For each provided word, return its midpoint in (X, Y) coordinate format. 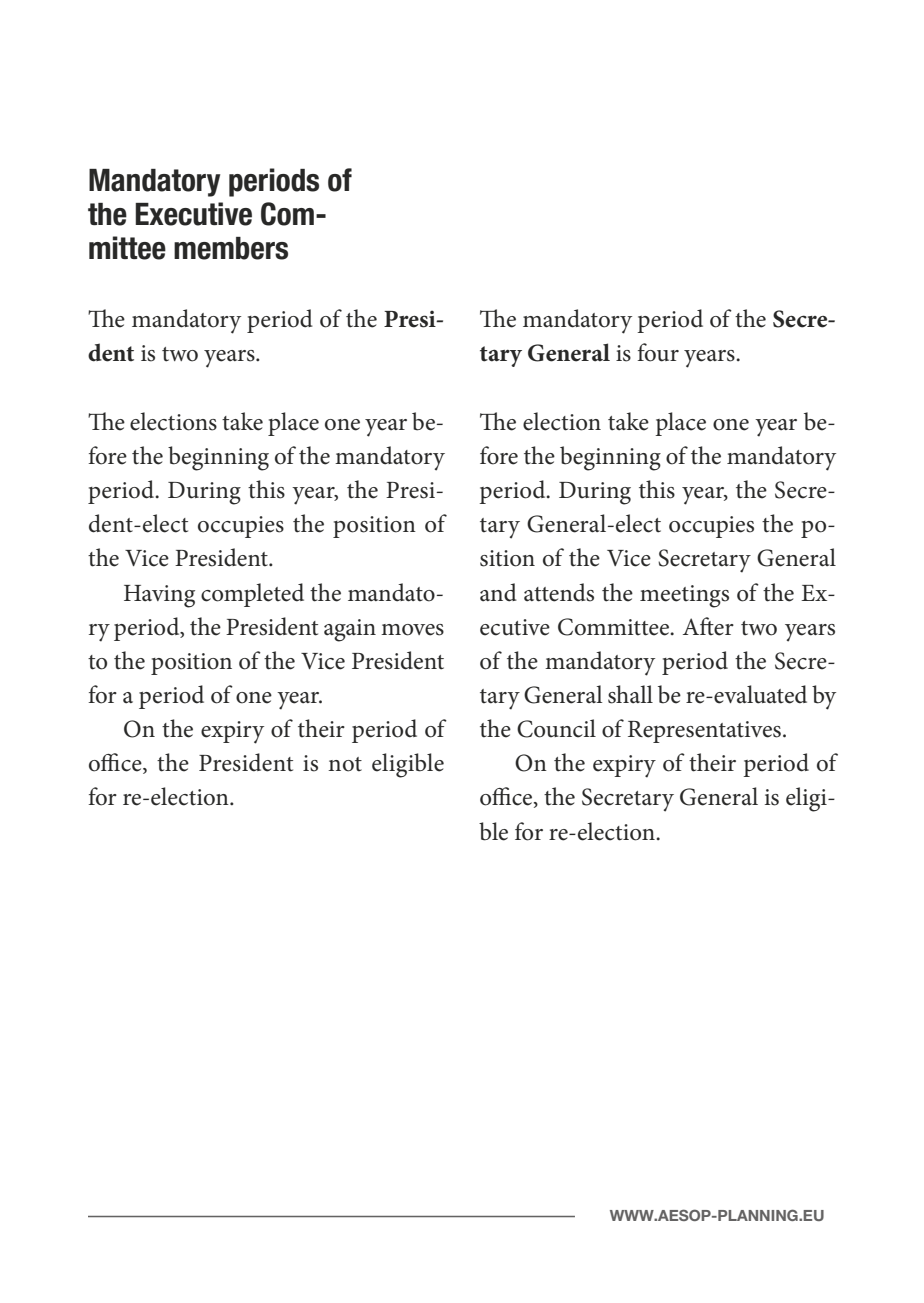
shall (630, 694)
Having (159, 596)
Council (556, 728)
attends (559, 592)
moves (412, 630)
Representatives (704, 732)
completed (252, 595)
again (350, 630)
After (708, 626)
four (658, 352)
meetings (684, 596)
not (345, 764)
